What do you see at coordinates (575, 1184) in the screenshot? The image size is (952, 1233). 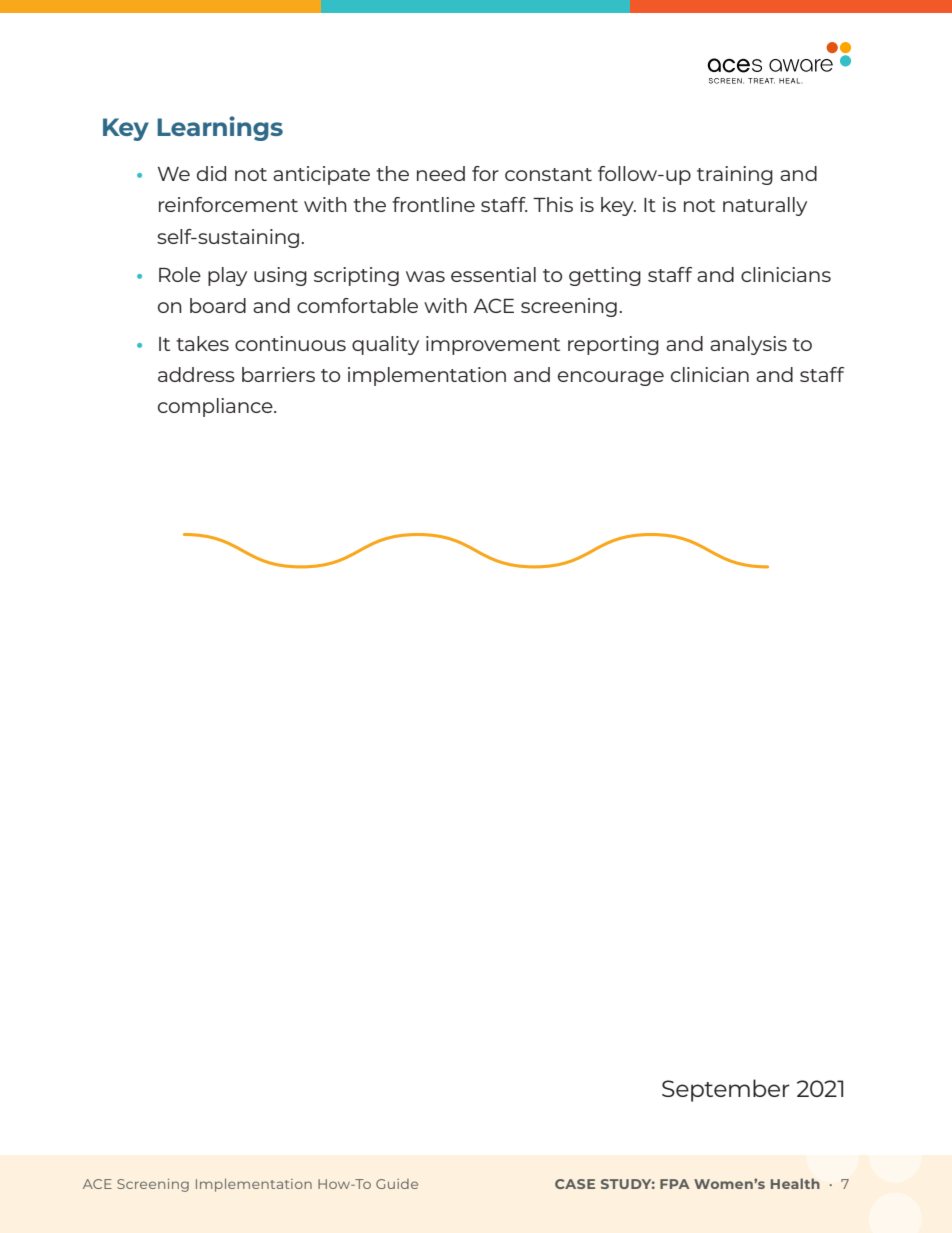 I see `CASE` at bounding box center [575, 1184].
